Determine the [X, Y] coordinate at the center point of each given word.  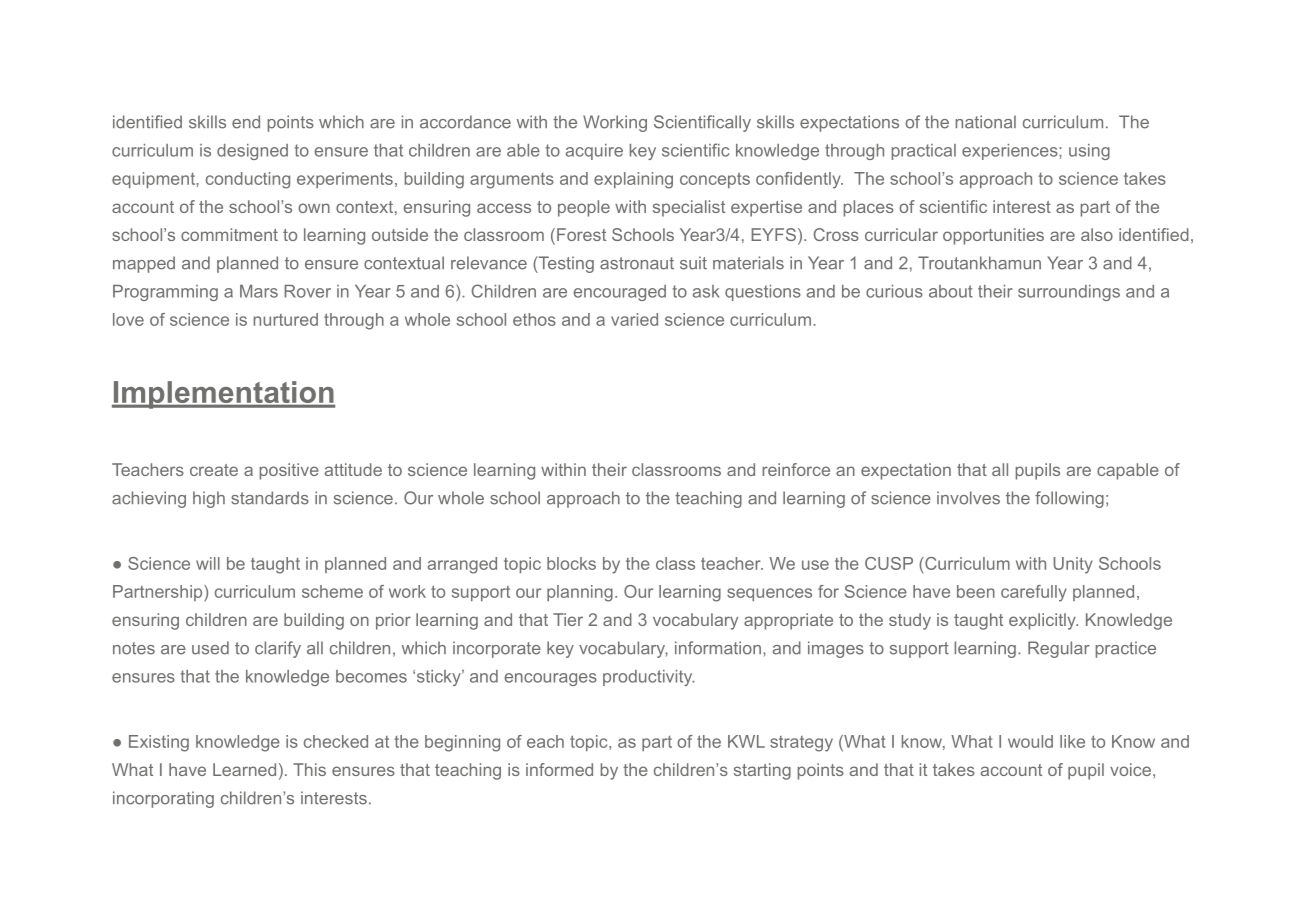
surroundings [1069, 293]
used [210, 648]
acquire [594, 152]
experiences [1011, 152]
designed [252, 152]
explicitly [1043, 621]
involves [968, 498]
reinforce [796, 469]
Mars [259, 291]
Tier [568, 619]
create [214, 470]
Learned [244, 769]
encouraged [620, 293]
